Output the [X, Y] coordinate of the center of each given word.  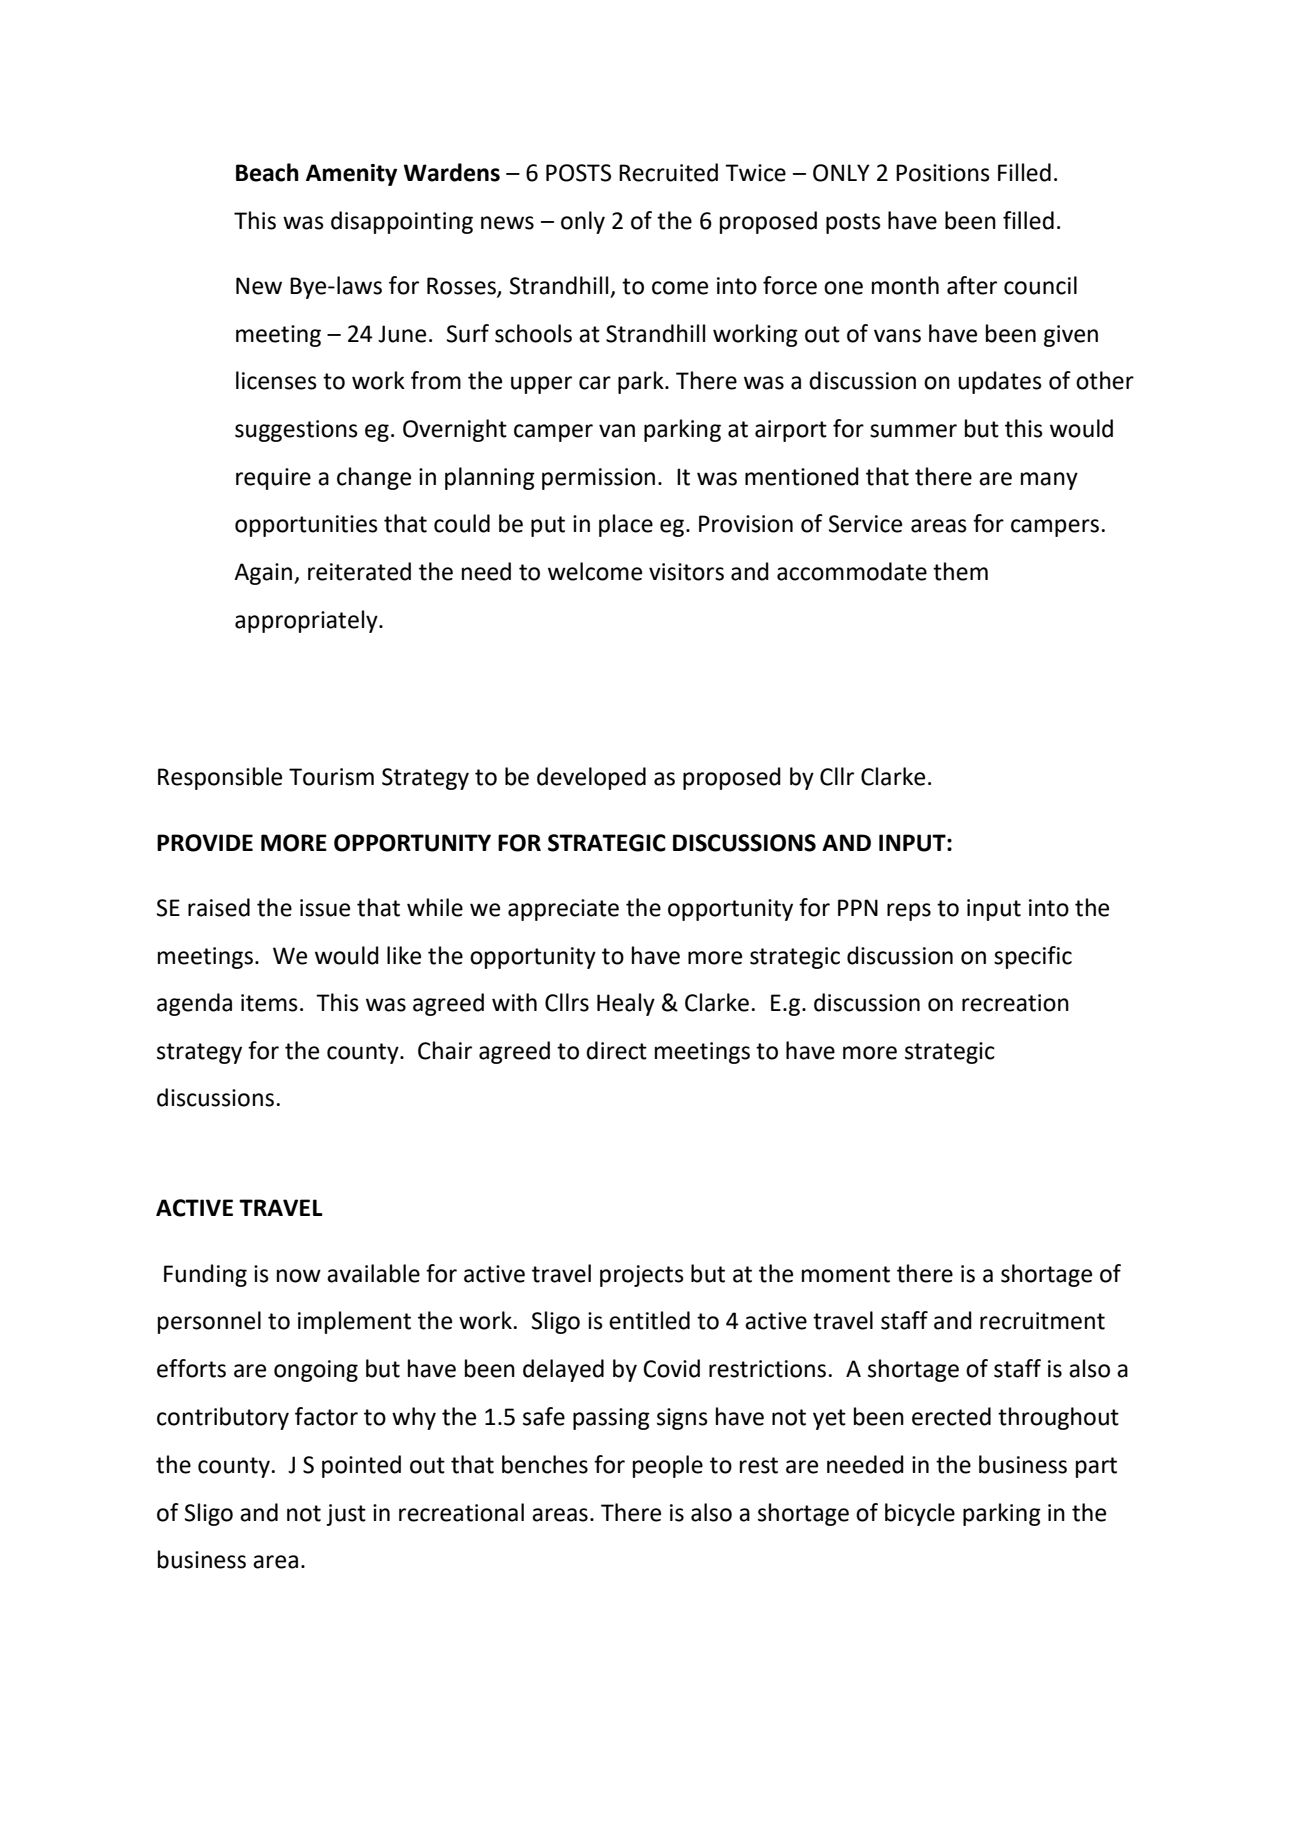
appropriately [307, 621]
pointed [361, 1466]
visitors [686, 572]
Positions [943, 173]
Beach [267, 172]
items [269, 1003]
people [668, 1466]
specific [1033, 957]
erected [951, 1416]
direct [616, 1050]
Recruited [668, 172]
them [960, 571]
